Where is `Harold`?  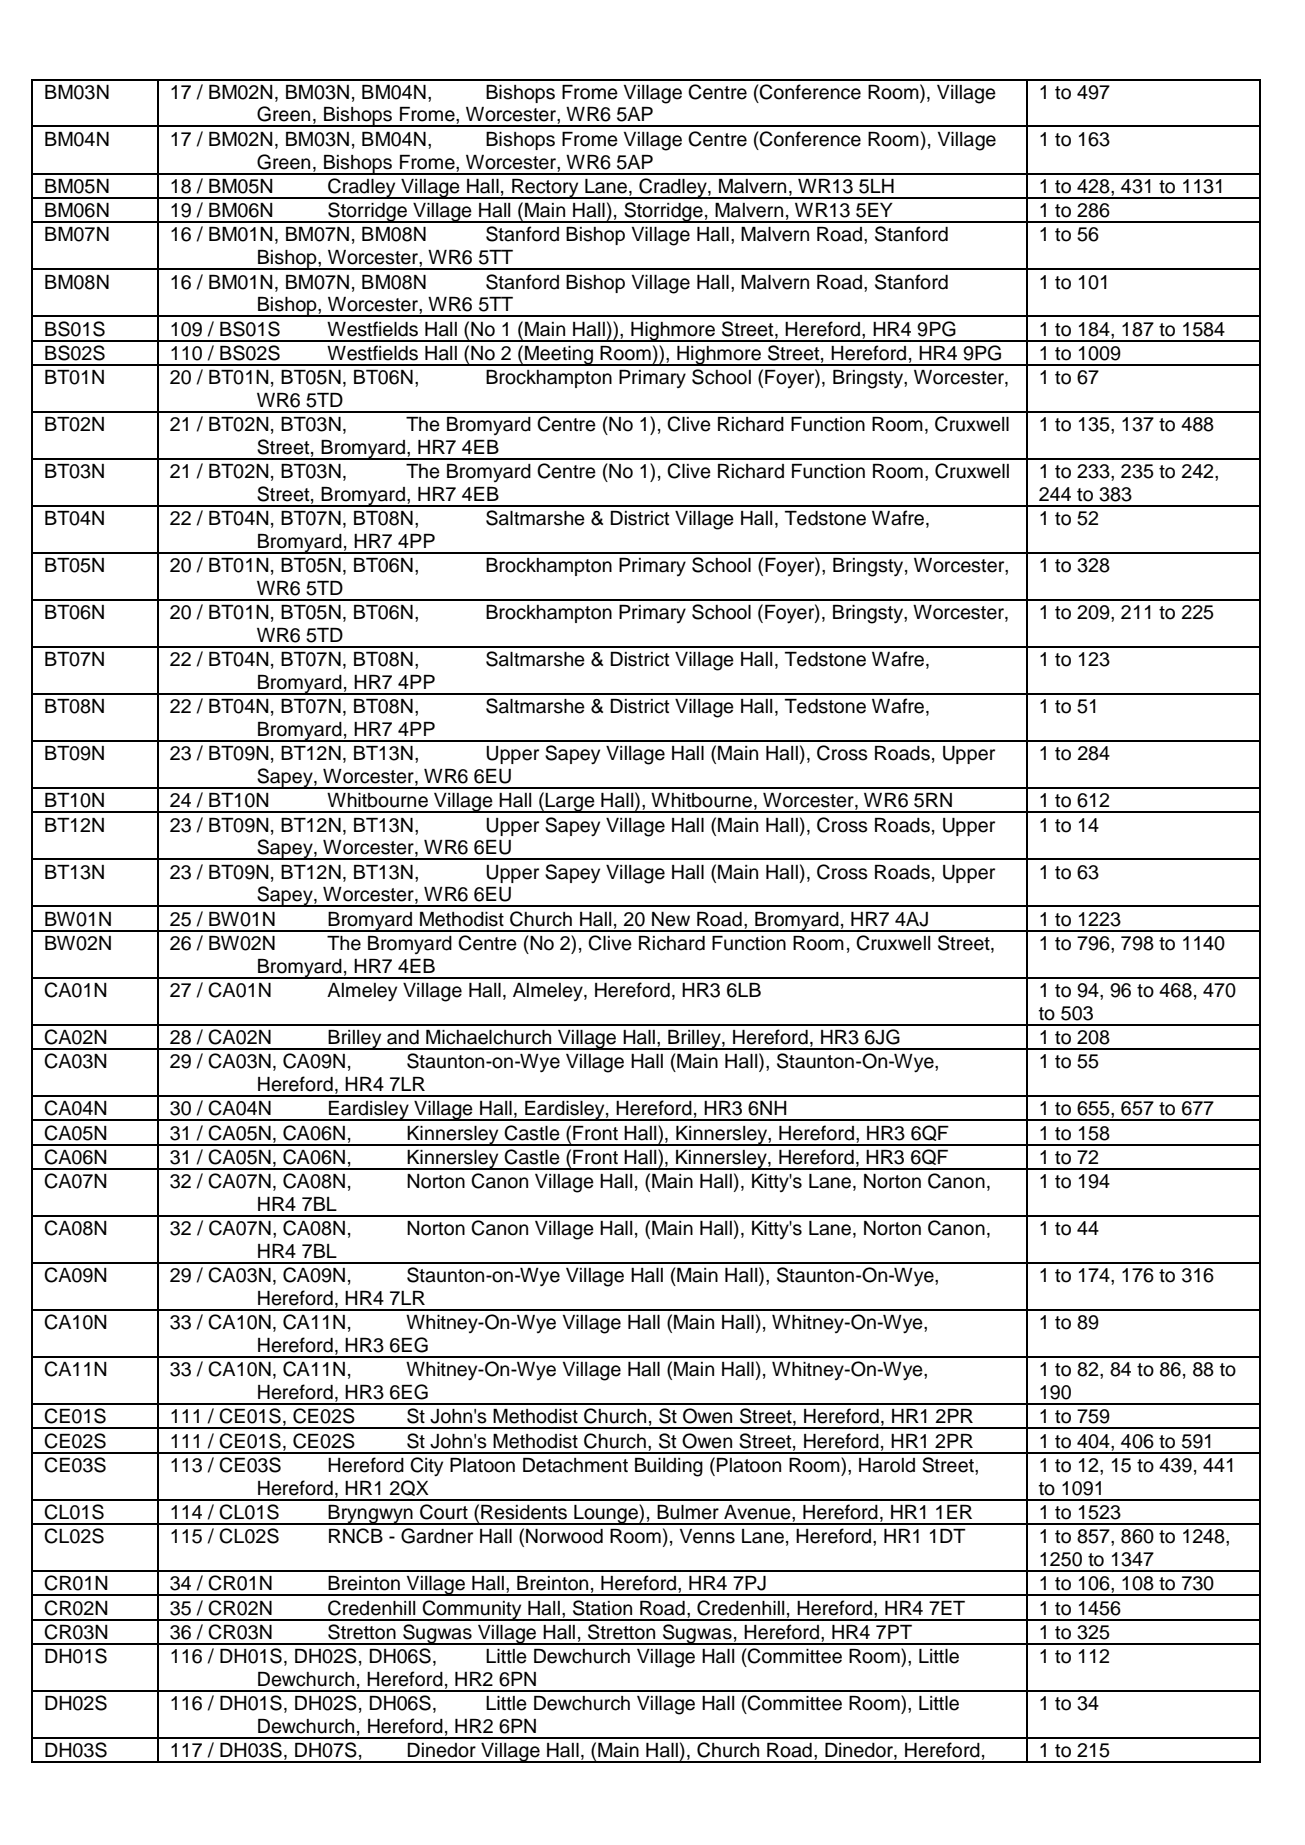 Harold is located at coordinates (887, 1465).
